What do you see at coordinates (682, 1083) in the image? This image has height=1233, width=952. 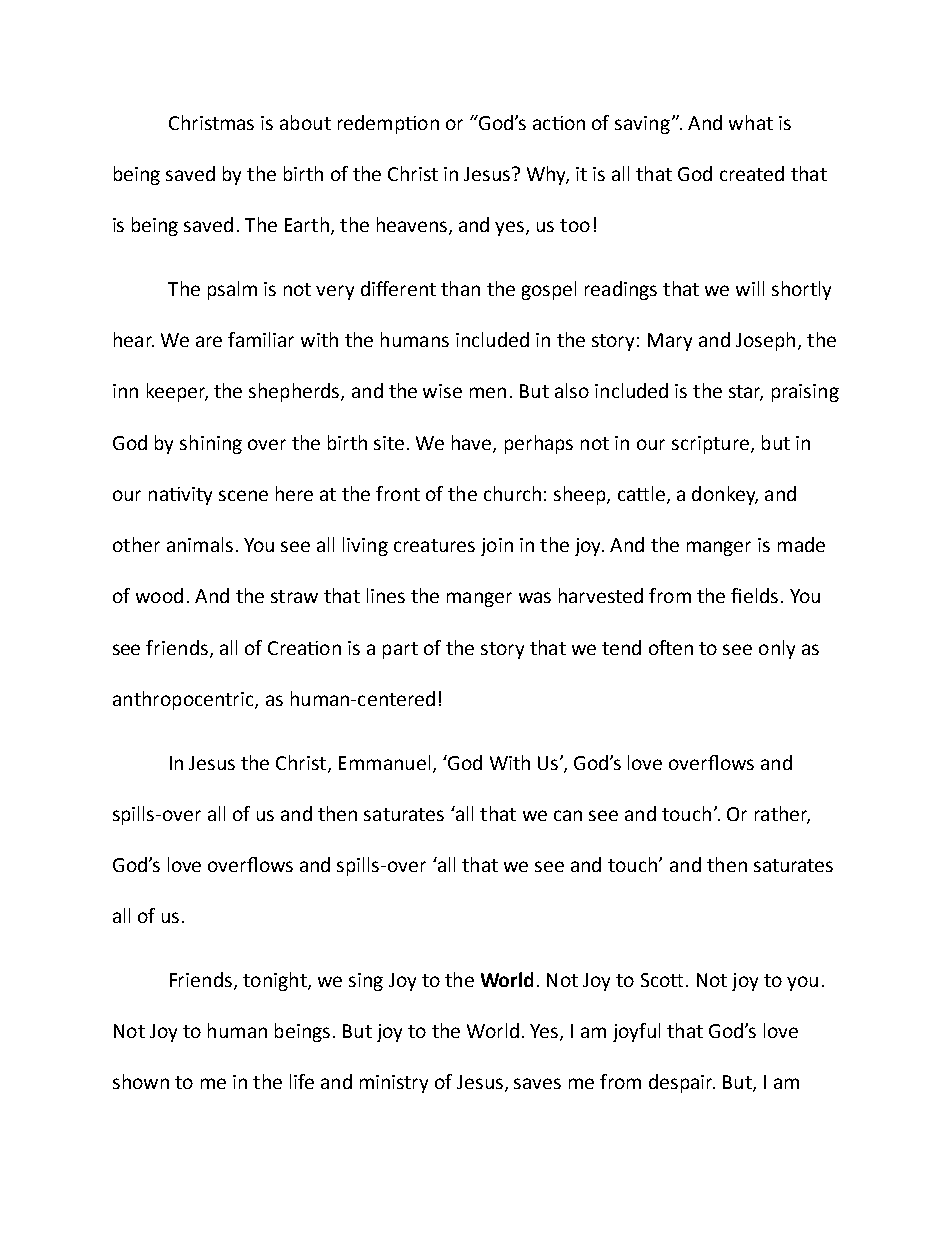 I see `despair` at bounding box center [682, 1083].
